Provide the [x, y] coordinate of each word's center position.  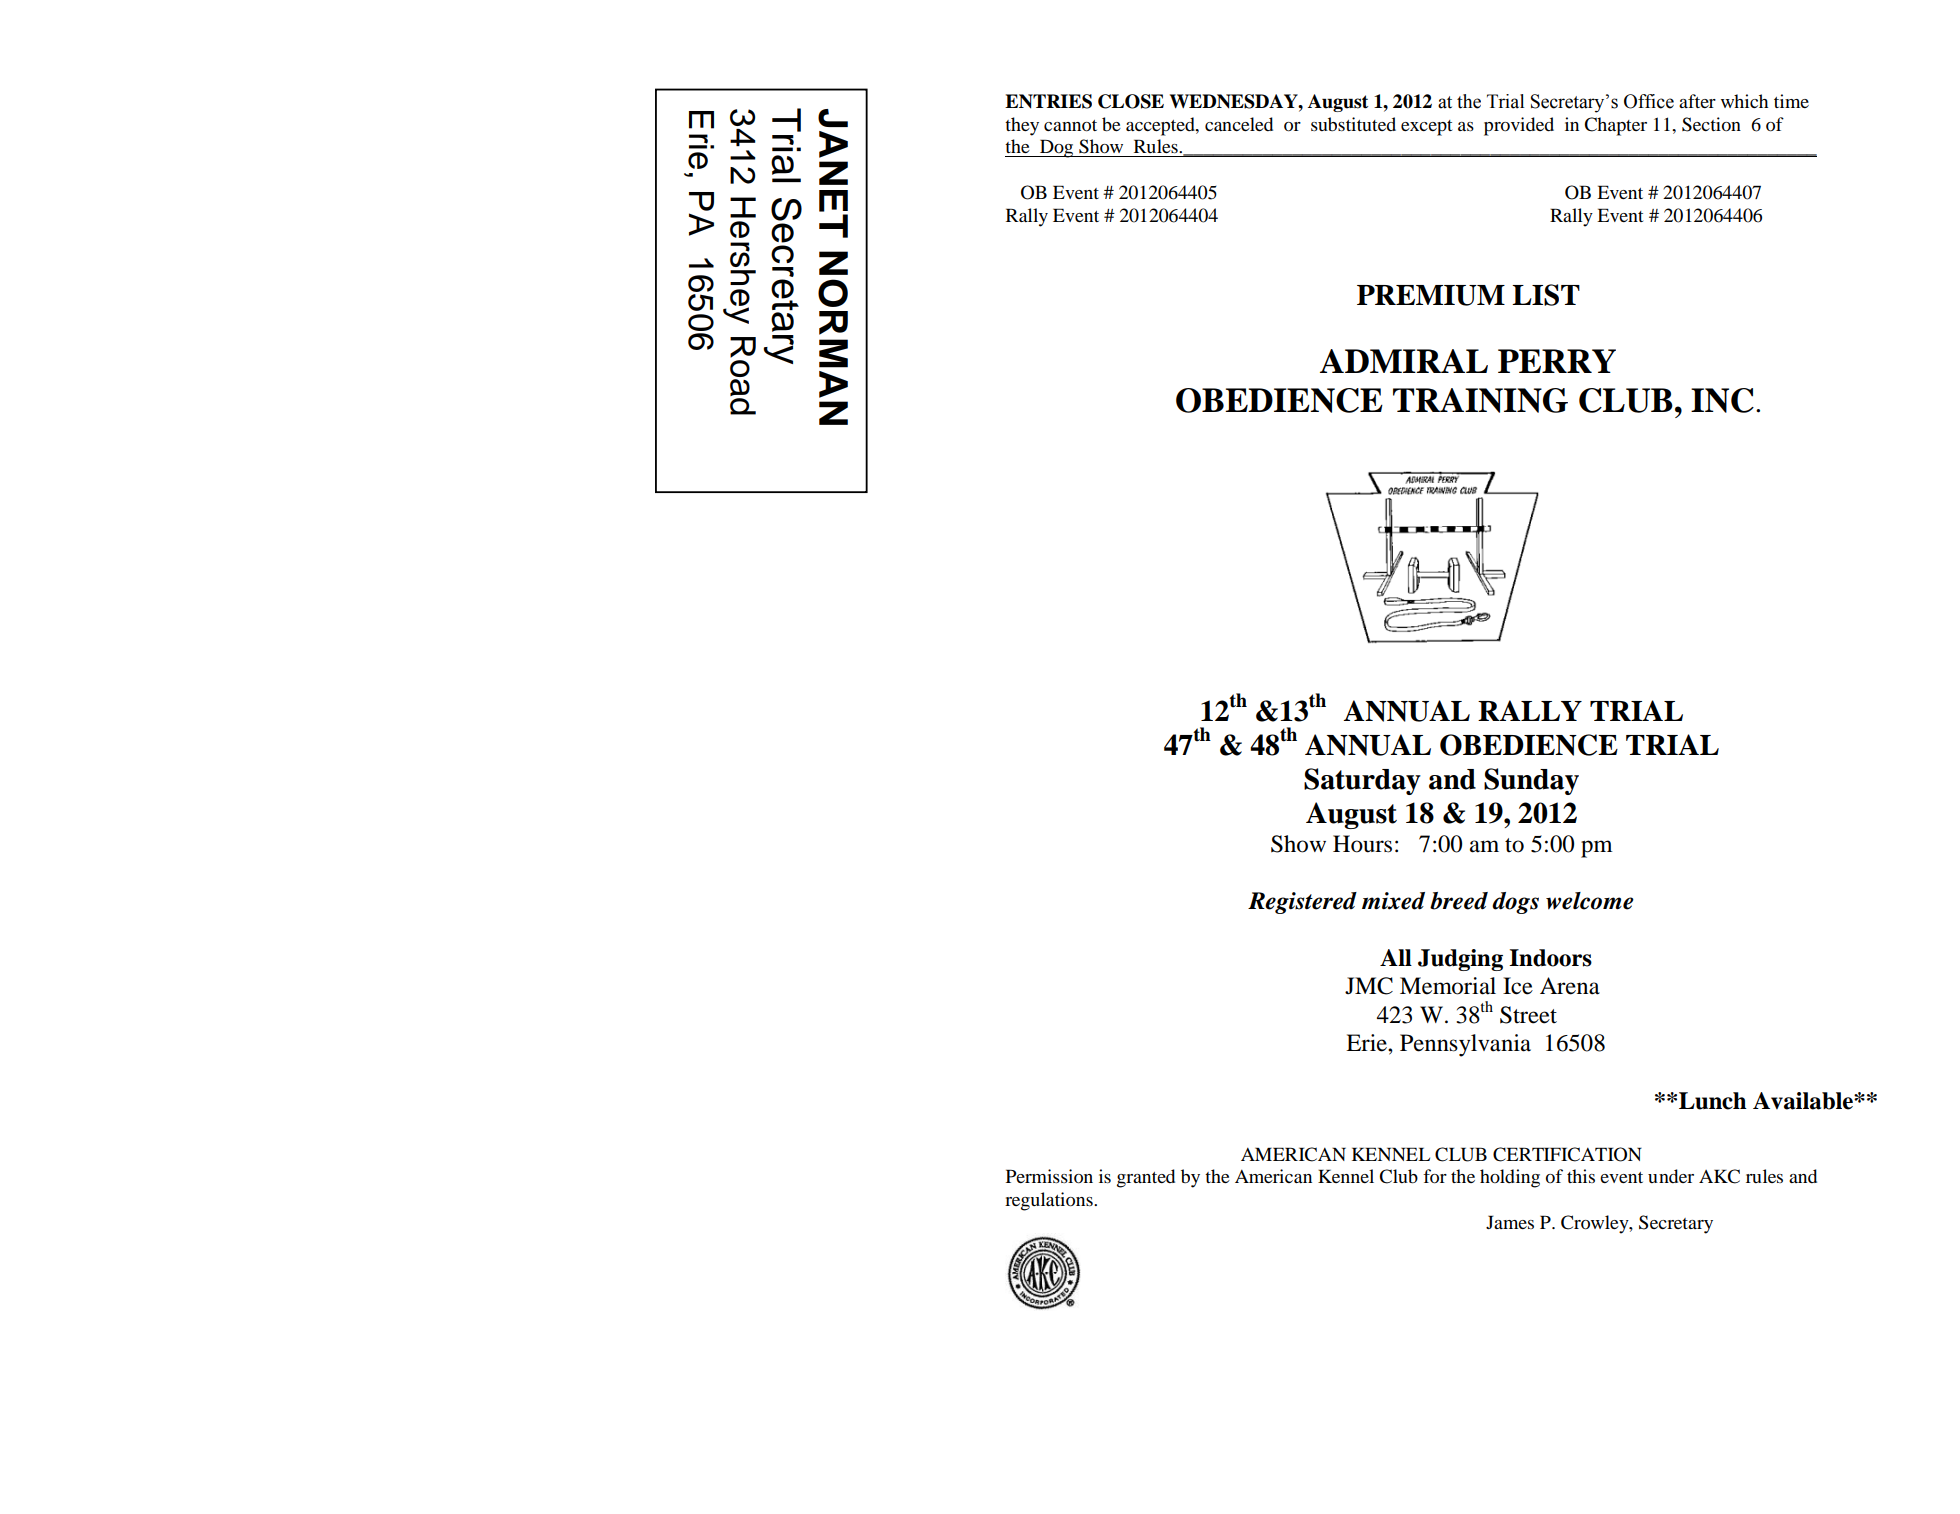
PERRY [1557, 361]
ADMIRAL [1404, 361]
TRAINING [1480, 400]
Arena [1570, 986]
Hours [1362, 844]
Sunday [1531, 781]
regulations [1050, 1201]
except [1426, 128]
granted [1146, 1178]
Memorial [1448, 986]
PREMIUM [1431, 295]
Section [1711, 124]
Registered [1302, 903]
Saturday [1362, 781]
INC [1722, 400]
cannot [1070, 126]
